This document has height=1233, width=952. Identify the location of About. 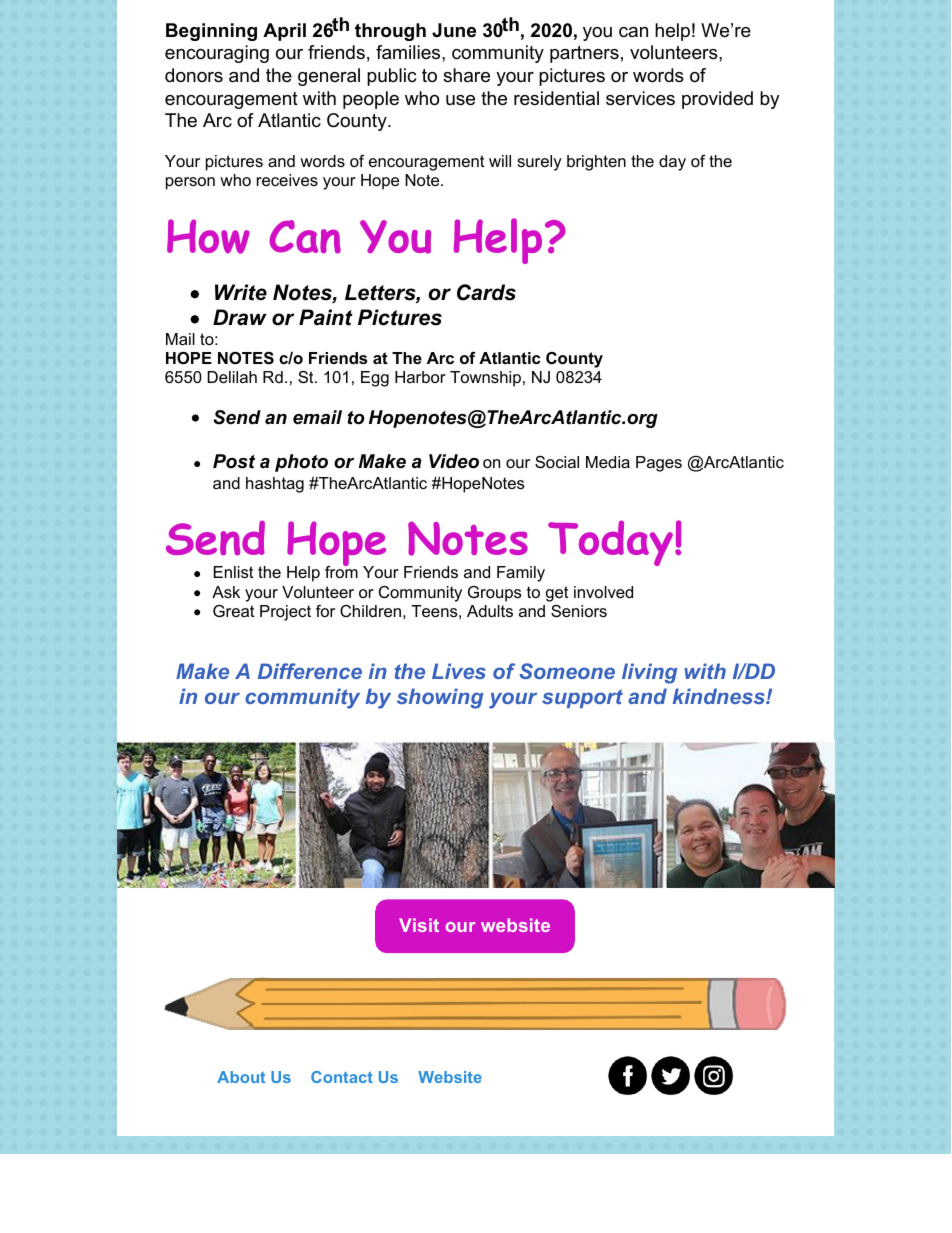
(241, 1077).
